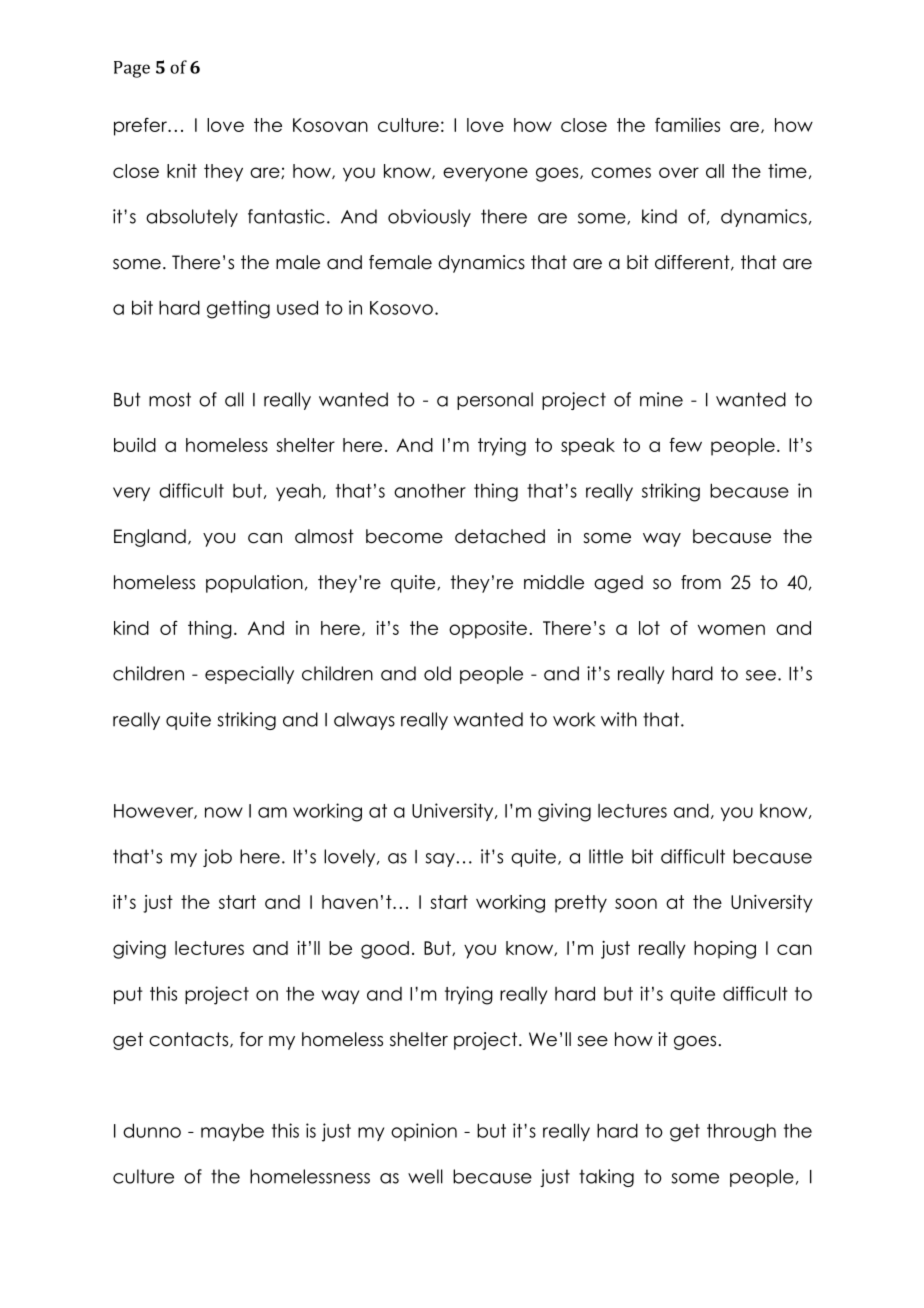 The image size is (924, 1308). I want to click on families, so click(687, 124).
